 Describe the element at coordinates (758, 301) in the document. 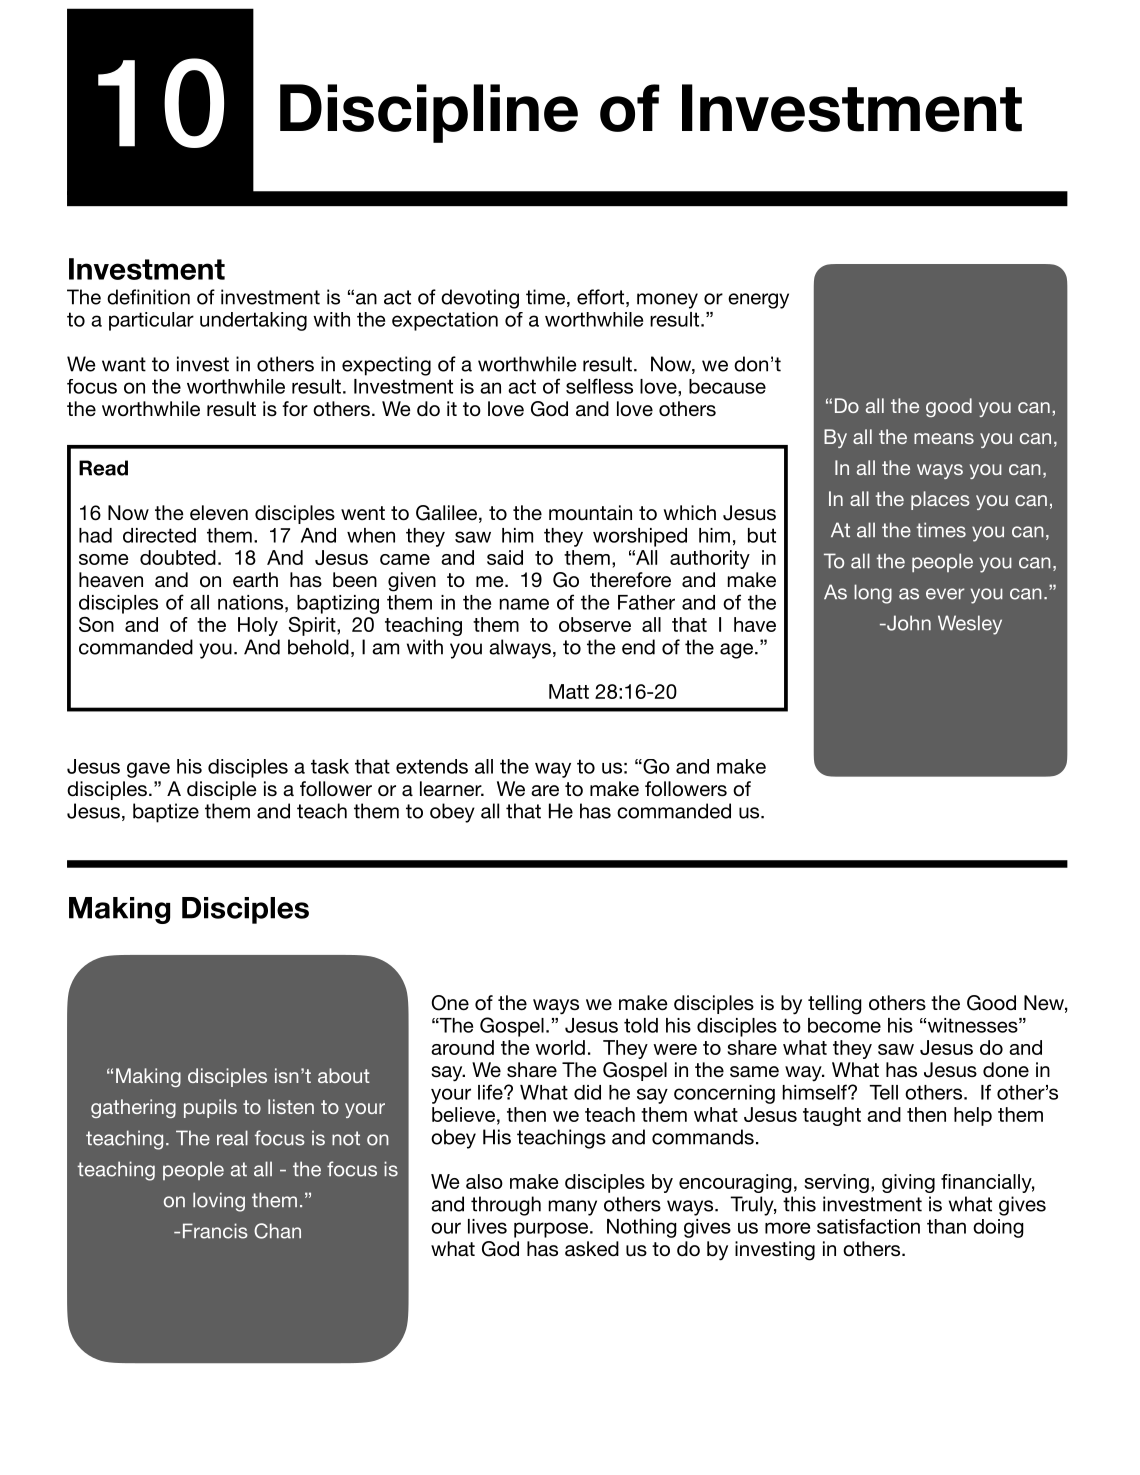

I see `energy` at that location.
